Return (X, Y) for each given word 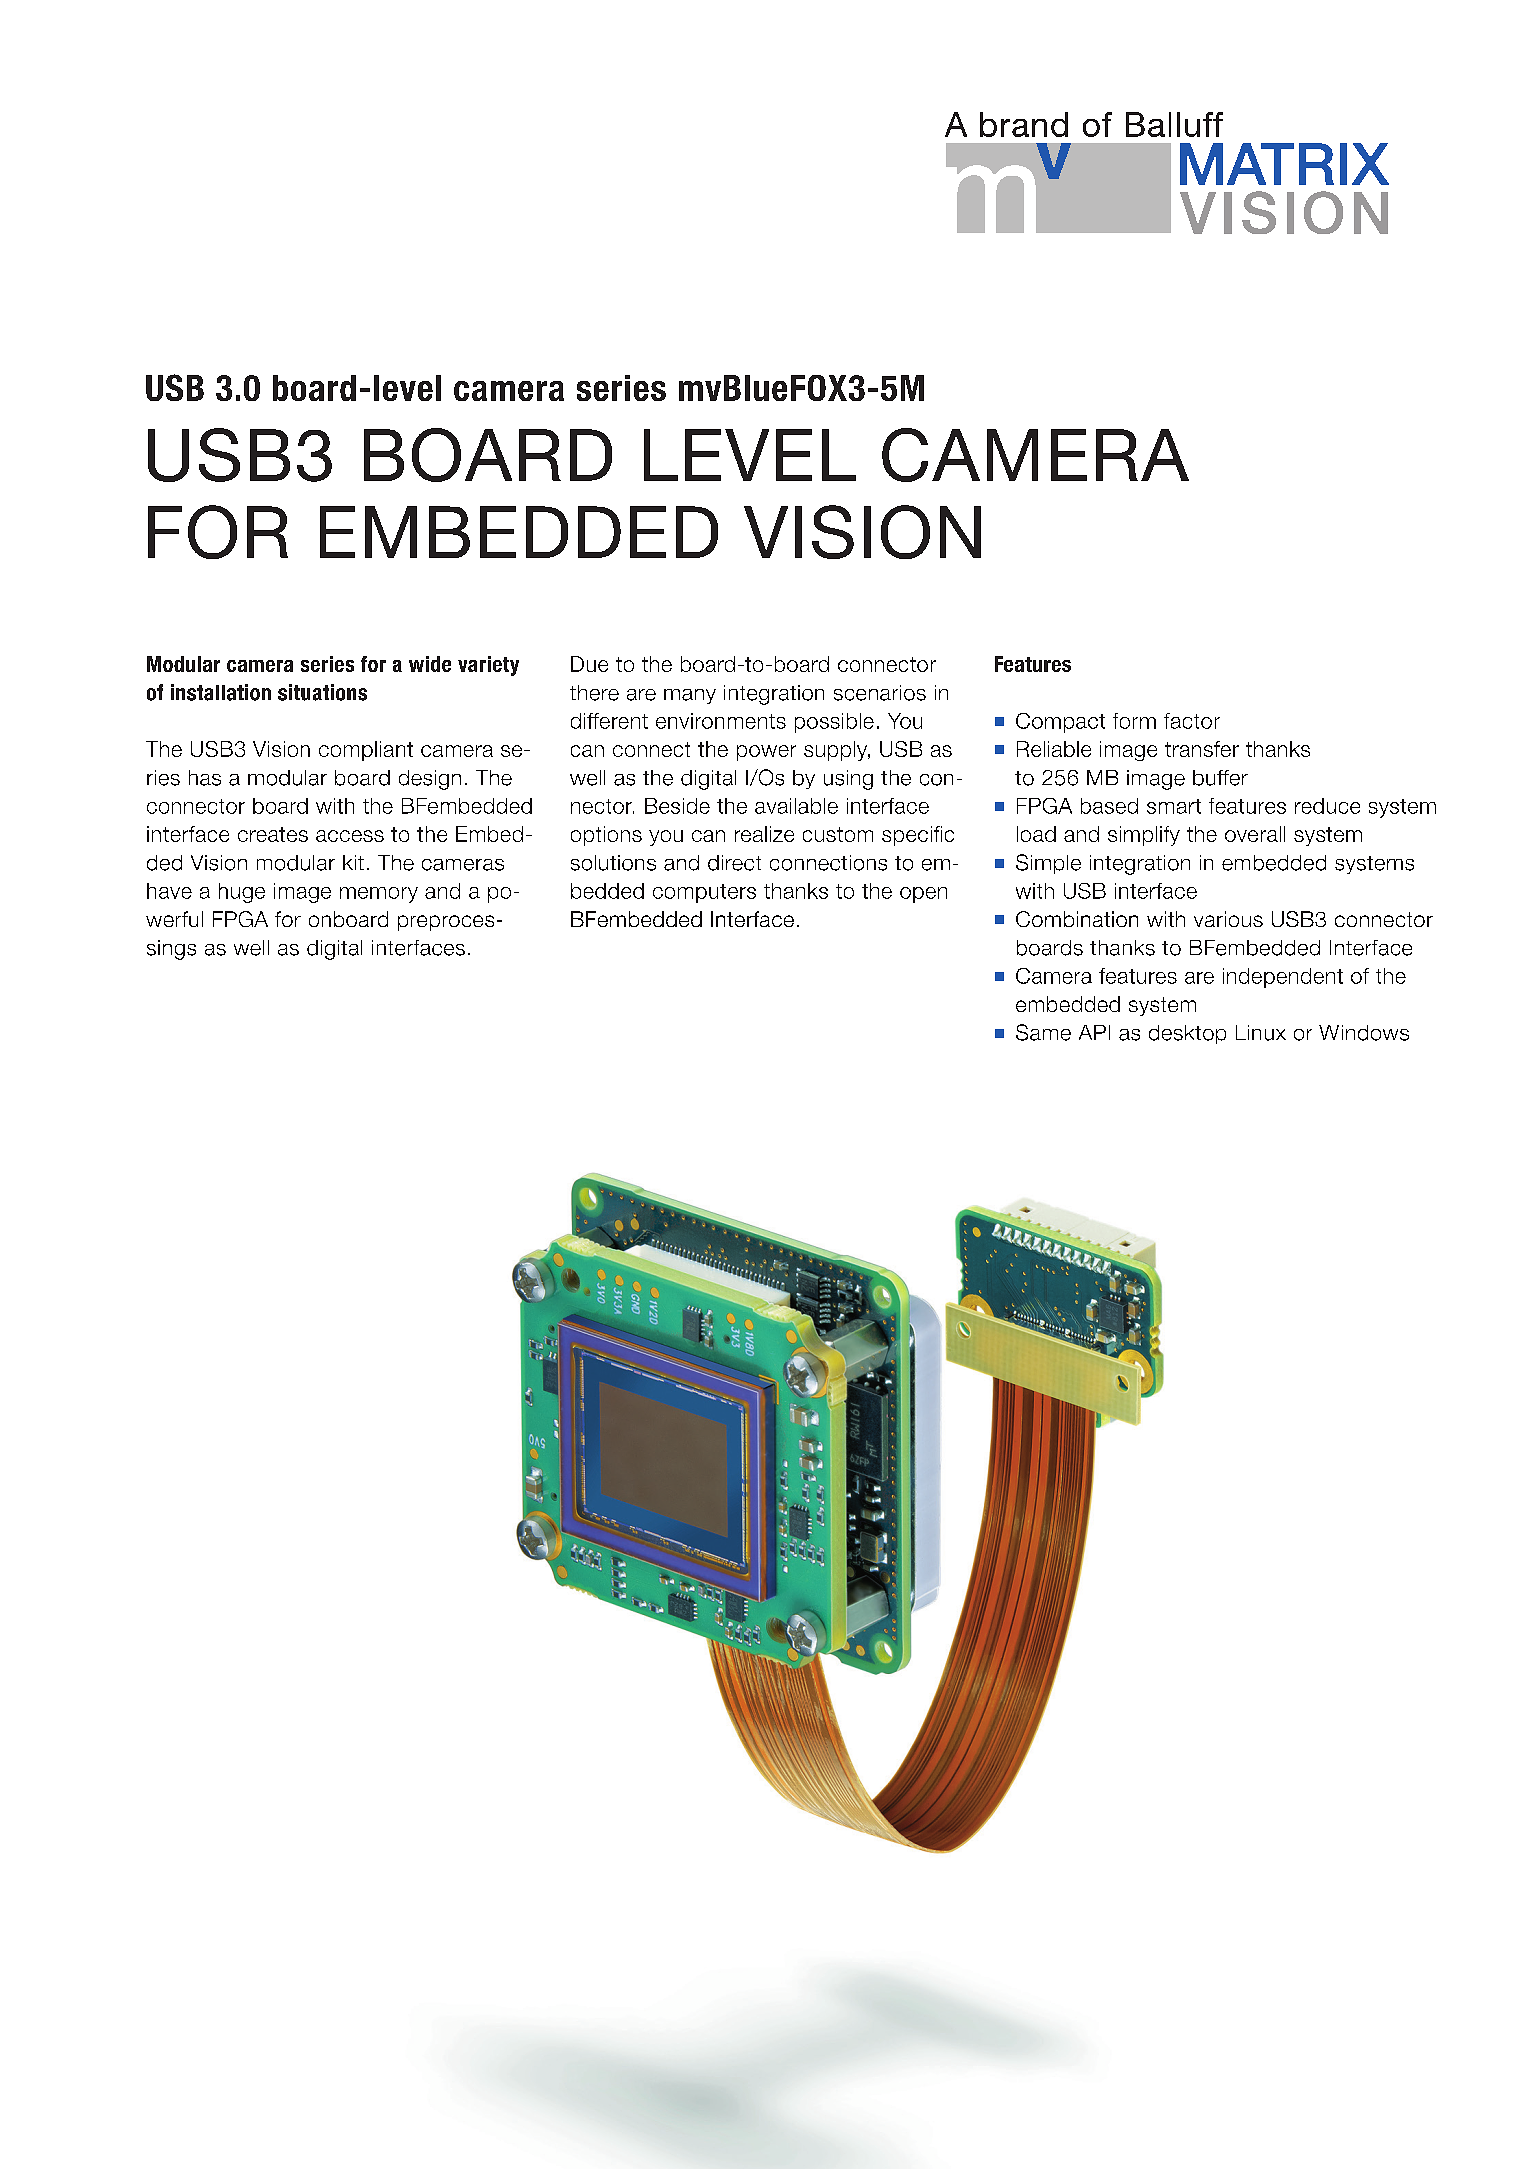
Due (589, 664)
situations (322, 692)
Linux (1261, 1033)
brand (1024, 124)
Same (1043, 1032)
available (796, 806)
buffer (1220, 778)
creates (273, 834)
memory (379, 895)
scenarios (880, 693)
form (1134, 721)
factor (1192, 721)
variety (488, 666)
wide (430, 664)
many (690, 696)
